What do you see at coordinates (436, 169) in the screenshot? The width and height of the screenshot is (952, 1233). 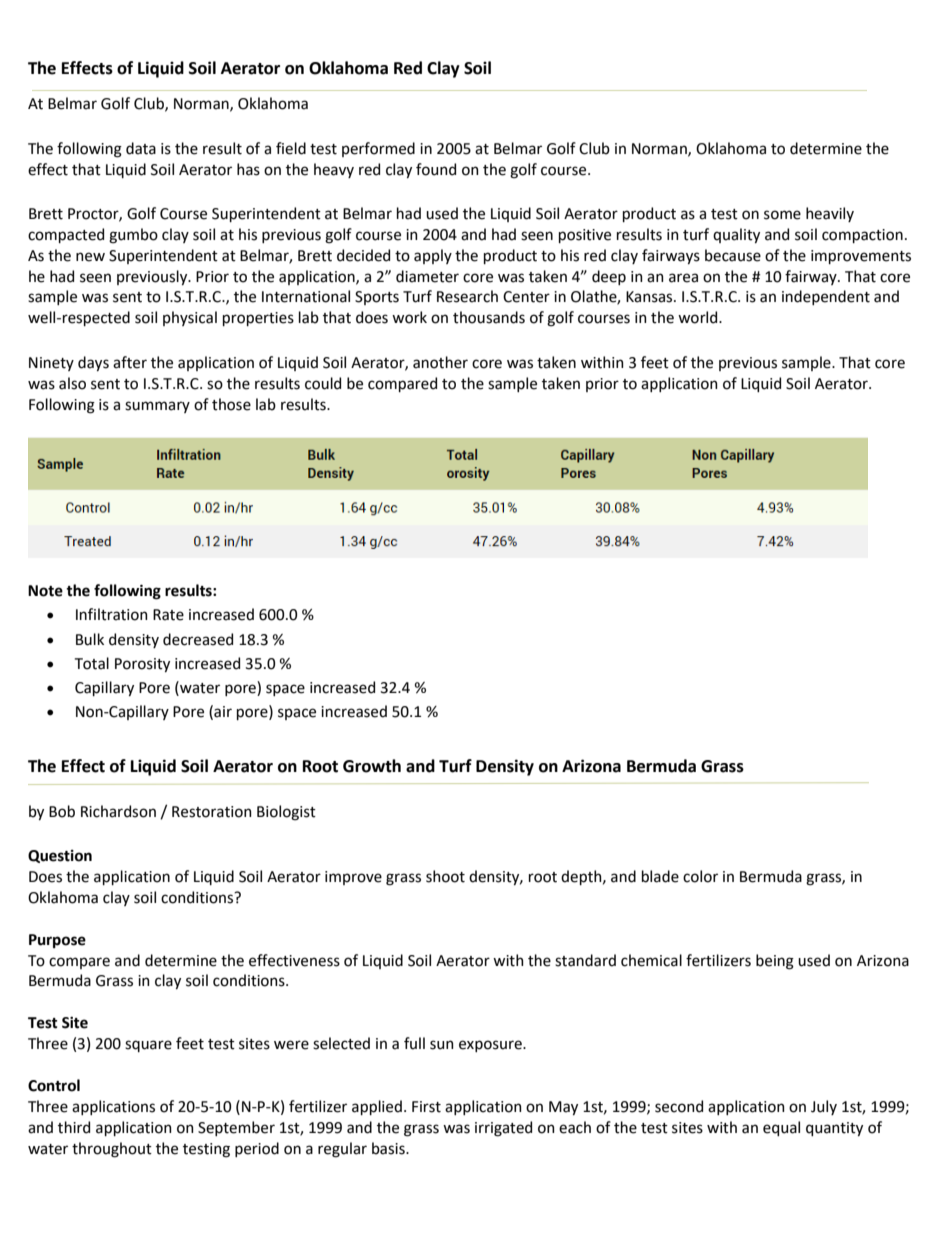 I see `found` at bounding box center [436, 169].
